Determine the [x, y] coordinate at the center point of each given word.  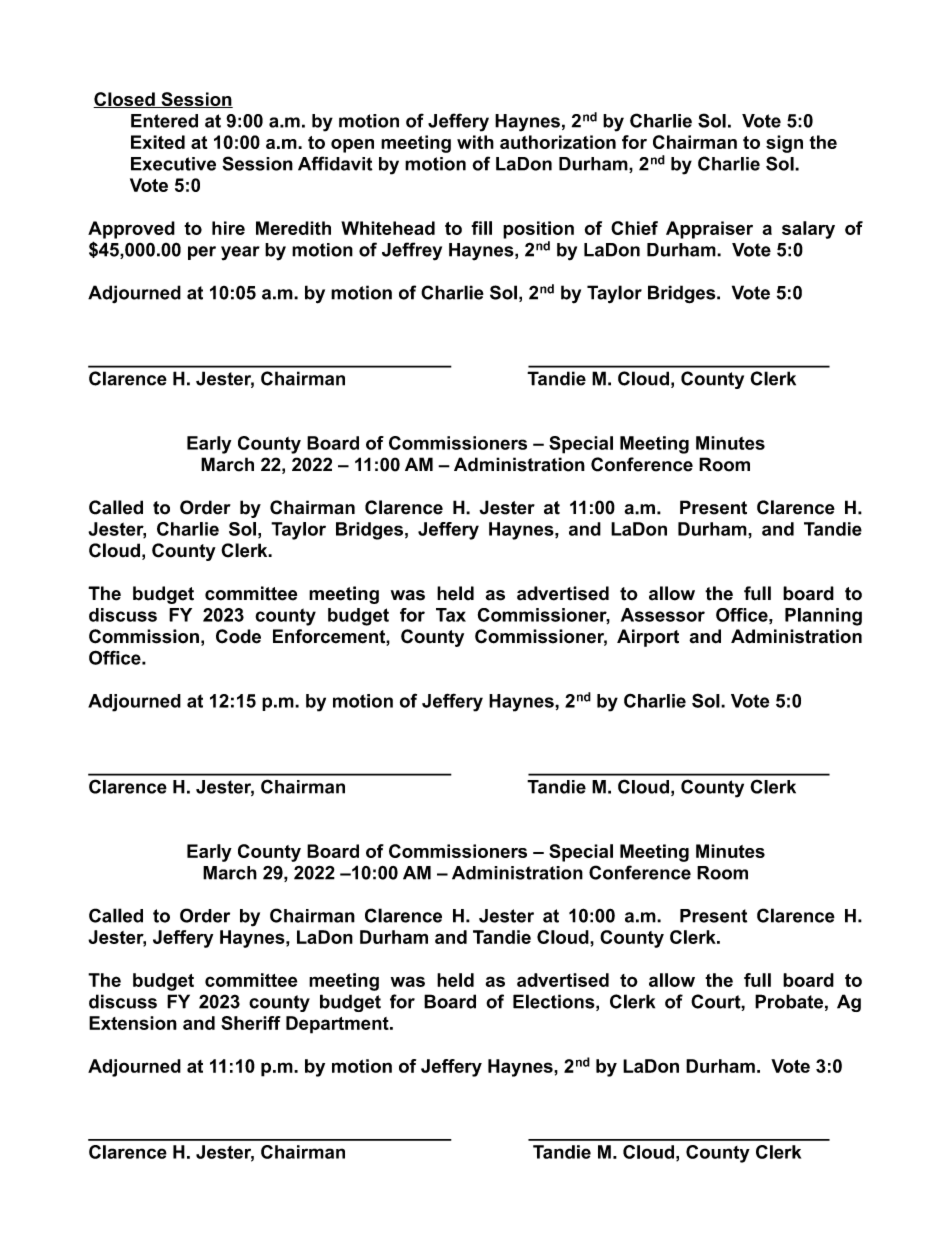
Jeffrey [412, 251]
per [202, 253]
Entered [164, 121]
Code [238, 636]
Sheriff [251, 1023]
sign [784, 144]
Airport [648, 638]
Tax [451, 615]
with [475, 142]
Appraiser [709, 230]
